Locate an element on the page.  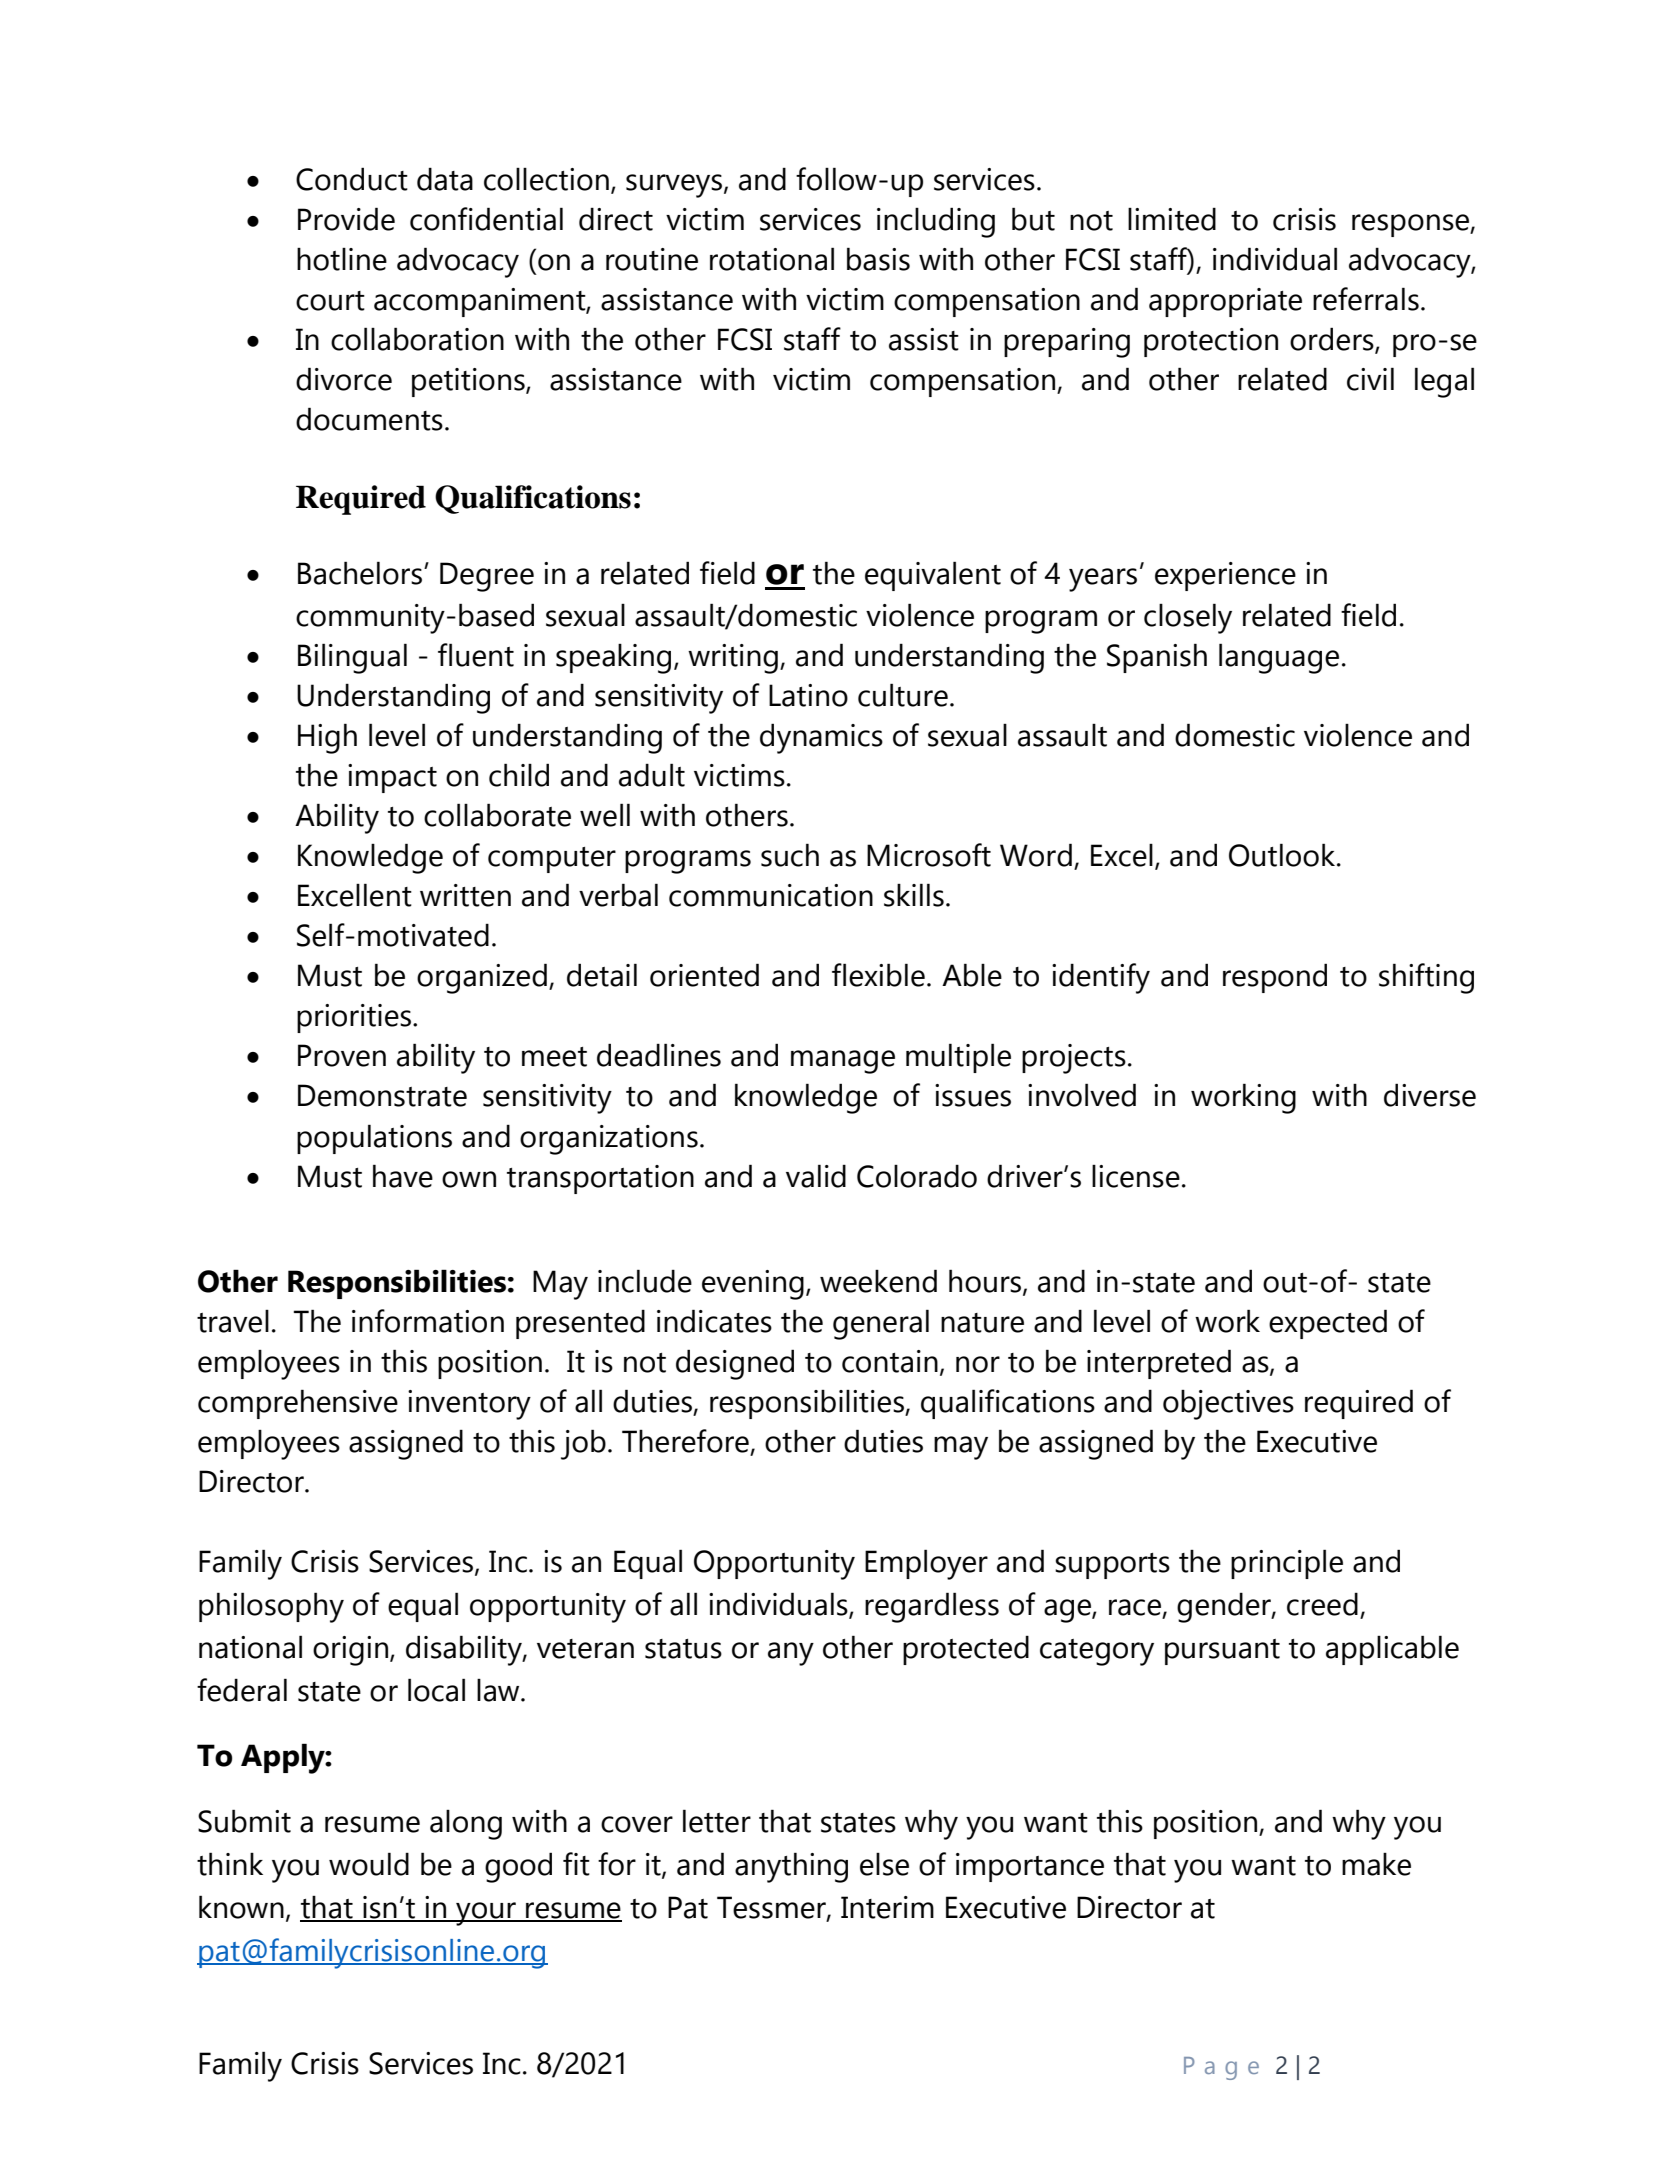
basis is located at coordinates (878, 259).
